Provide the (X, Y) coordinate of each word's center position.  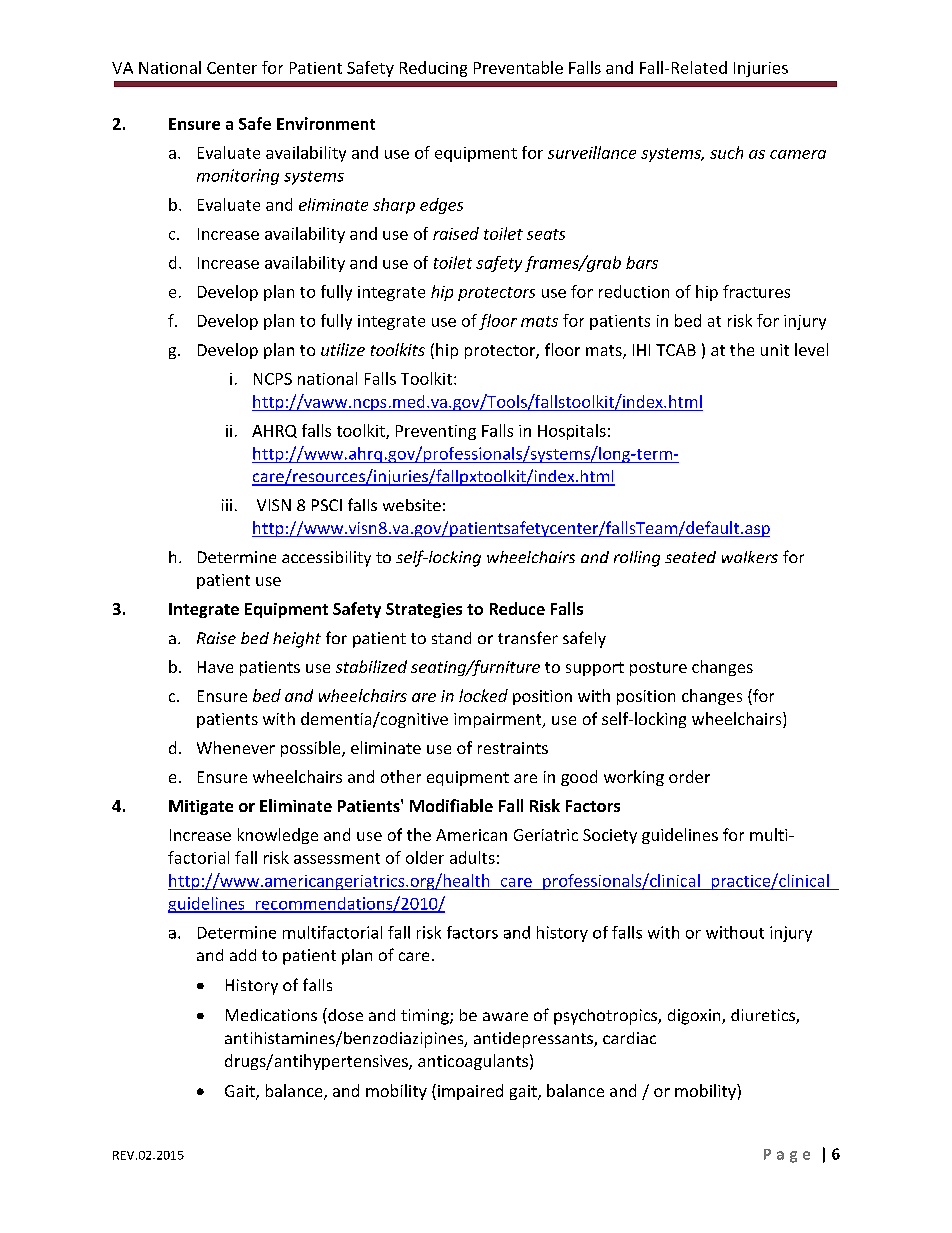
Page (787, 1156)
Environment (326, 123)
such (726, 152)
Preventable (518, 67)
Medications (271, 1015)
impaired (470, 1092)
